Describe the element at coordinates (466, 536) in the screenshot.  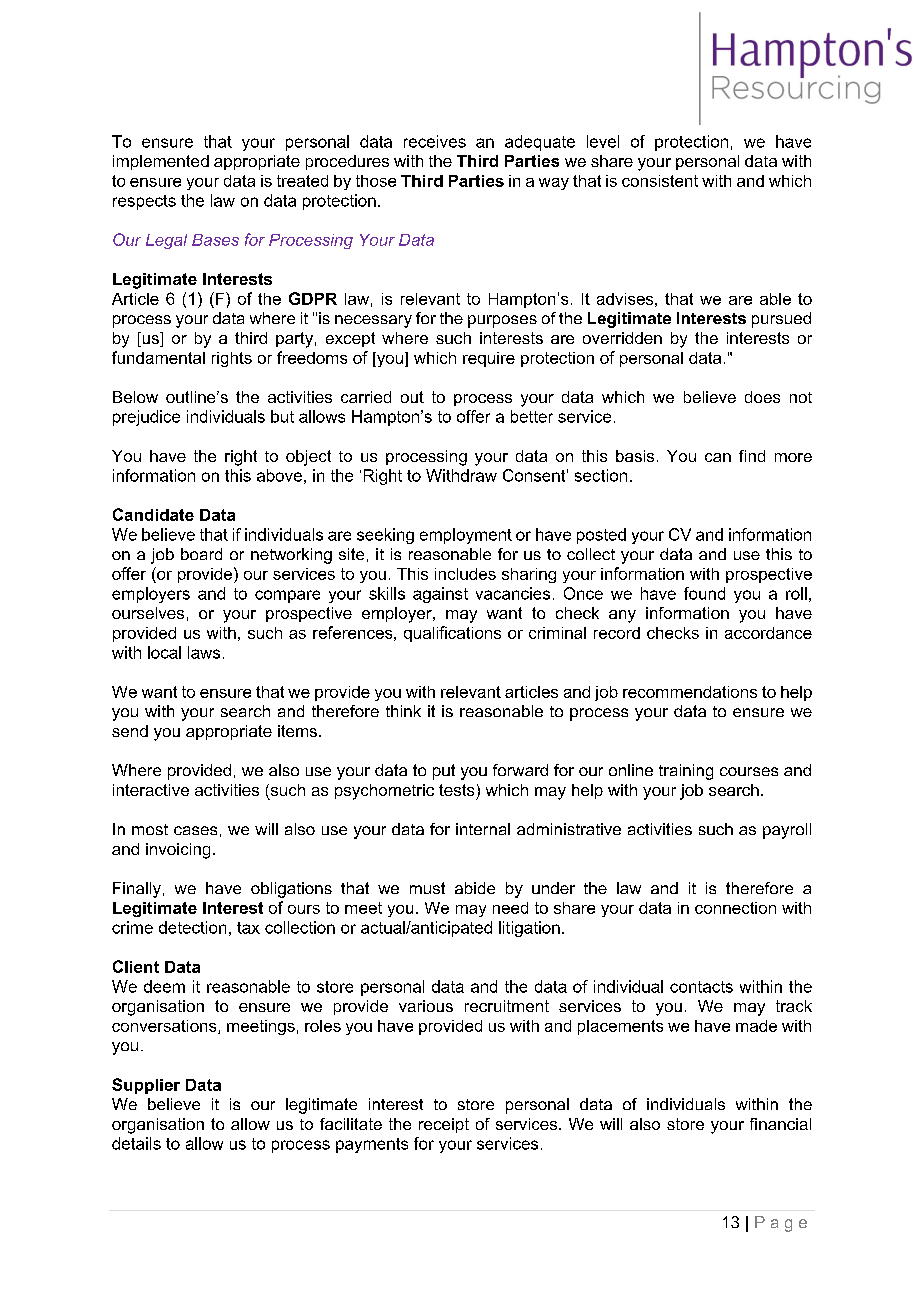
I see `employment` at that location.
